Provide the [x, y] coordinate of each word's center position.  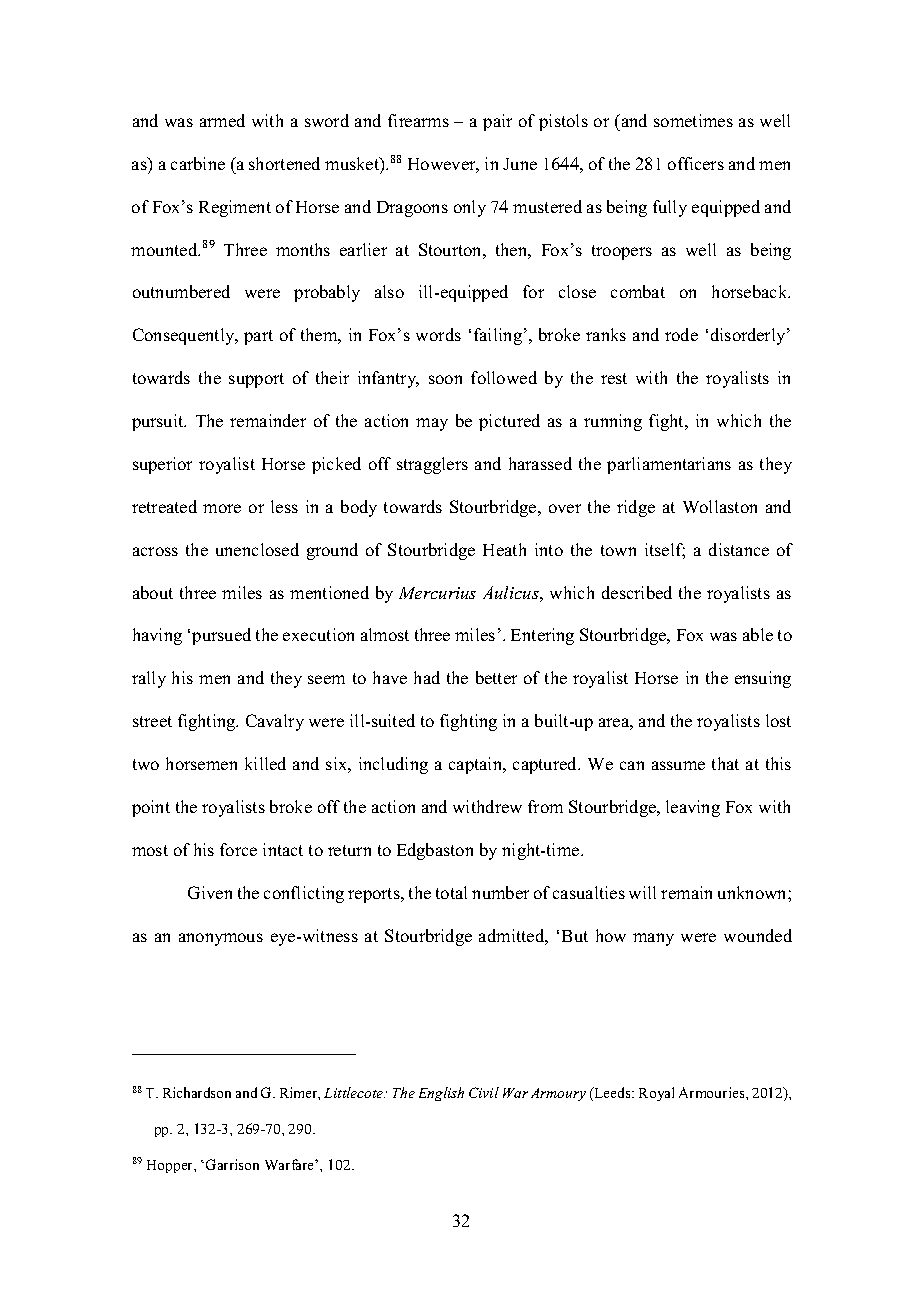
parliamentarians [669, 465]
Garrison [232, 1164]
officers [696, 163]
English [441, 1094]
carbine [198, 163]
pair [497, 122]
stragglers [432, 465]
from [545, 806]
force [238, 849]
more [222, 508]
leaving [693, 808]
